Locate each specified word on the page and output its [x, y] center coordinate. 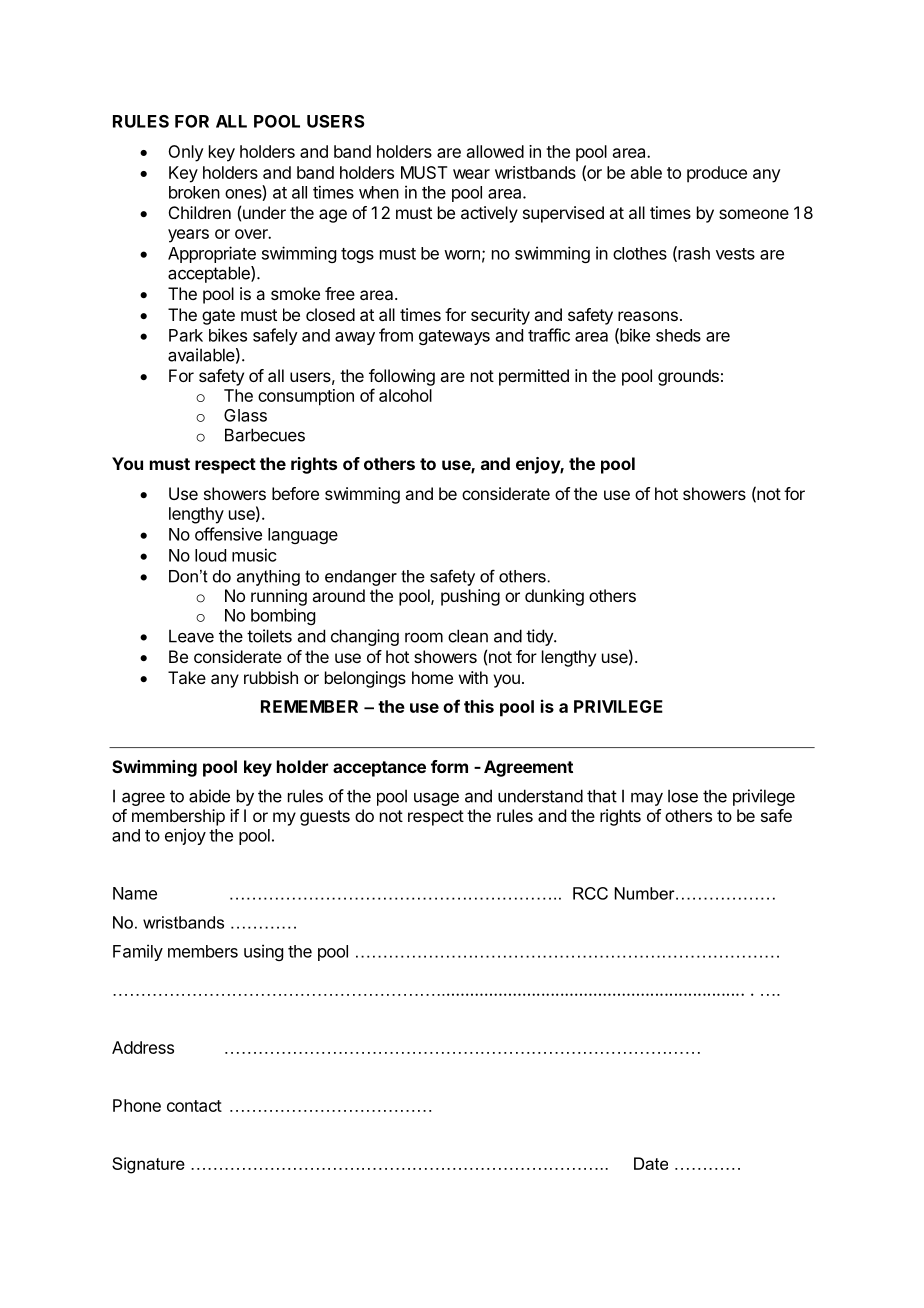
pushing [470, 597]
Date [651, 1163]
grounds [688, 377]
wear [471, 174]
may [647, 799]
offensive [228, 534]
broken [194, 192]
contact [194, 1106]
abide [209, 796]
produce [717, 174]
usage [436, 799]
